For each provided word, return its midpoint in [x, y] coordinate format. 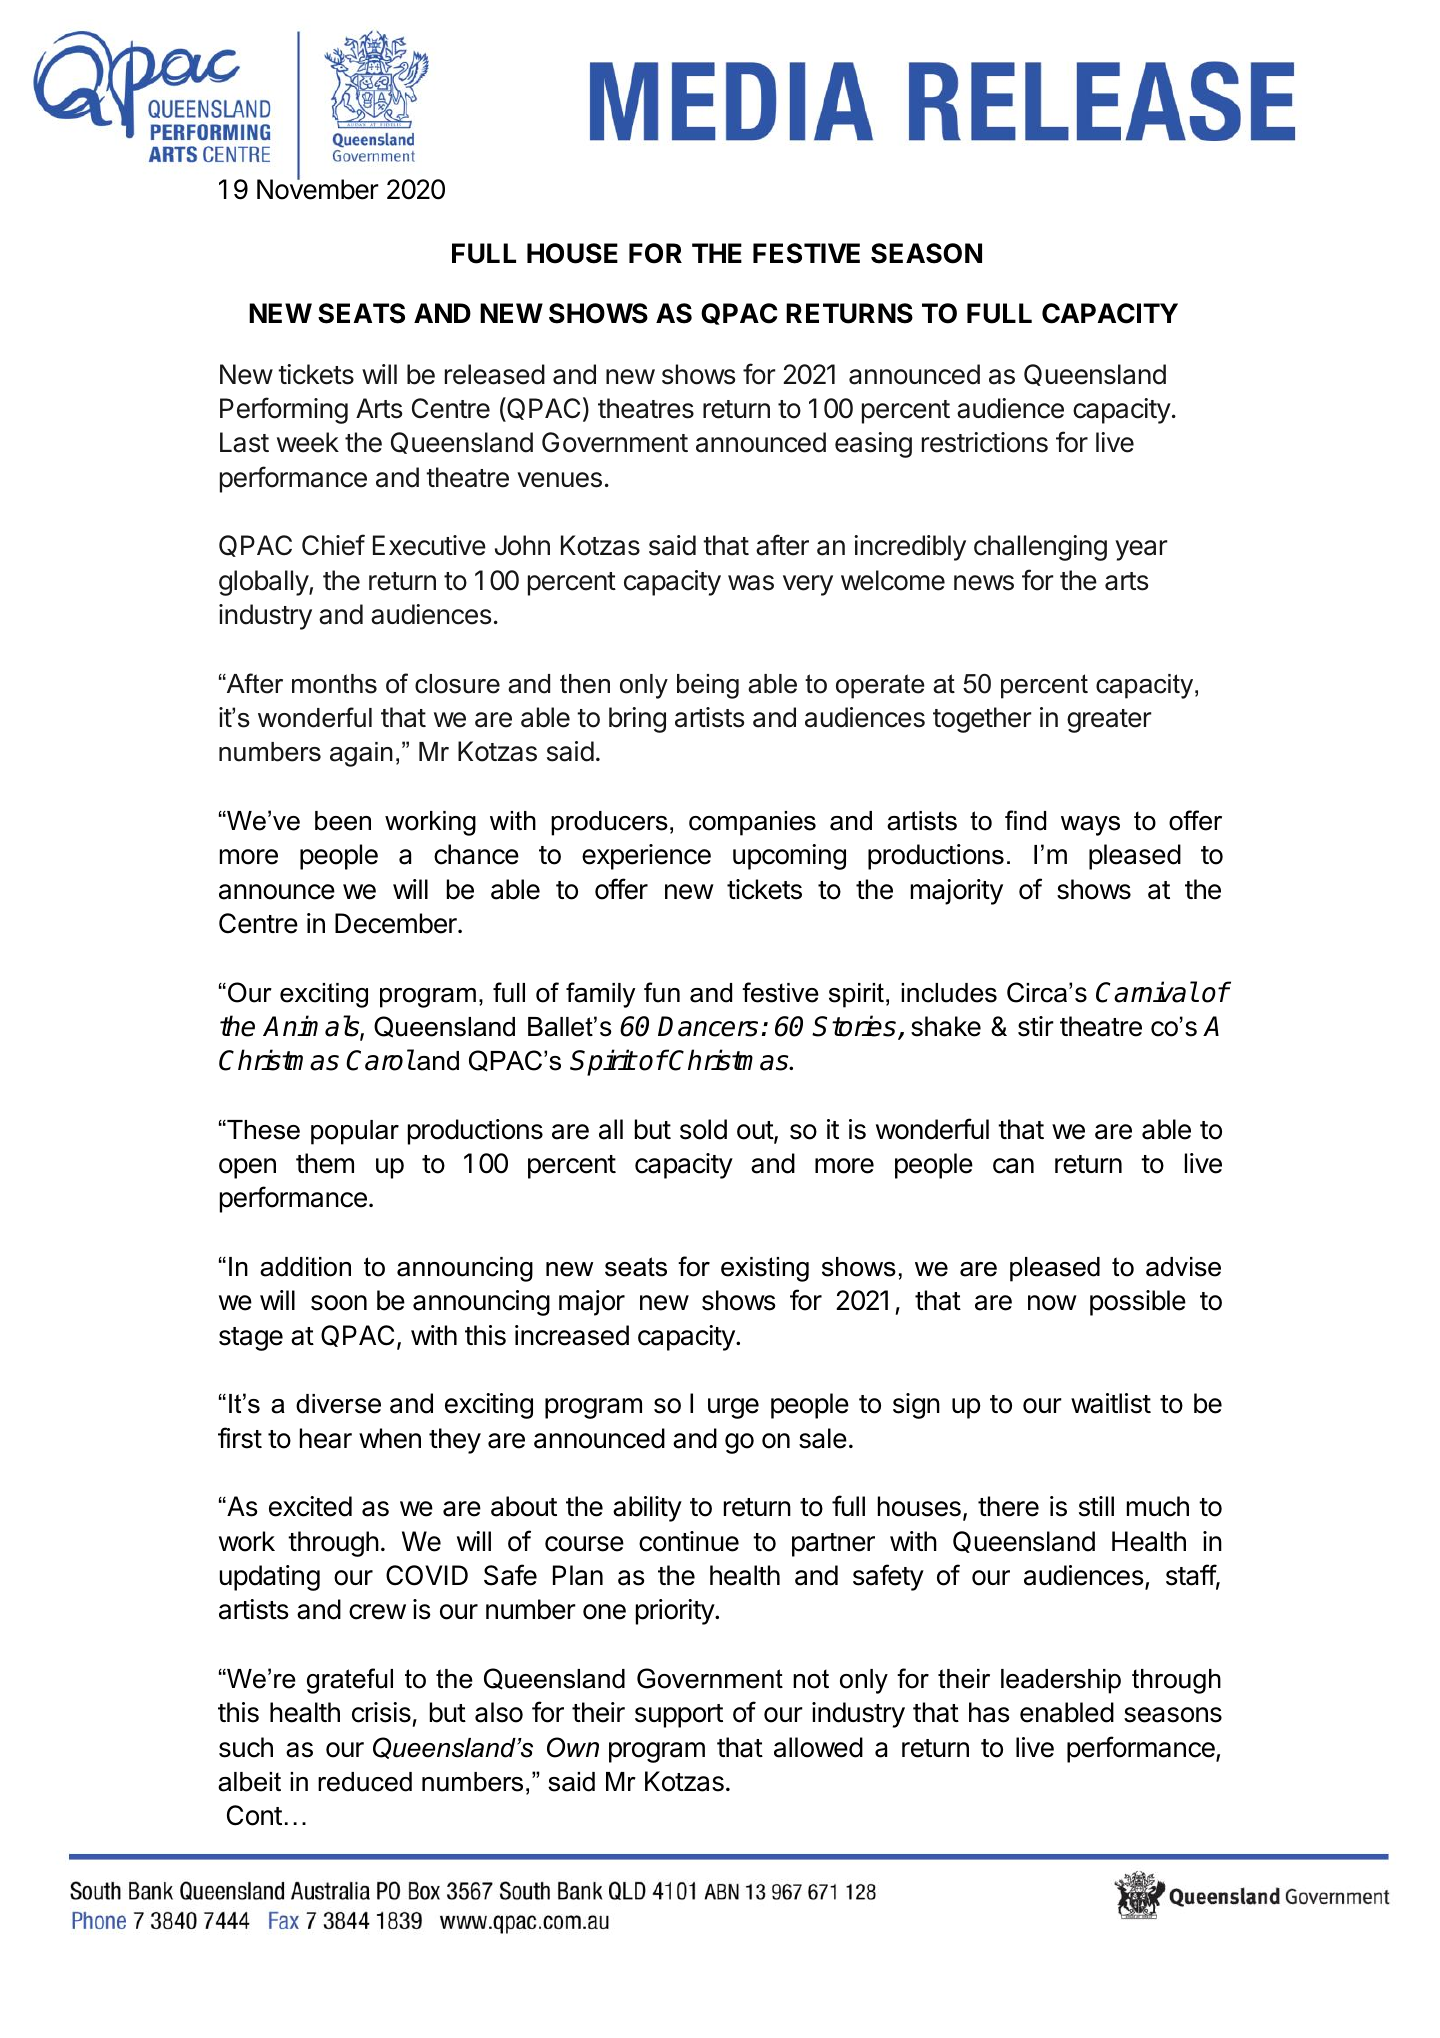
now [1052, 1303]
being [708, 686]
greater [1109, 721]
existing [765, 1269]
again [361, 754]
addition [305, 1267]
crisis [381, 1712]
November [318, 189]
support [679, 1716]
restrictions [985, 442]
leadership [1061, 1681]
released [495, 374]
